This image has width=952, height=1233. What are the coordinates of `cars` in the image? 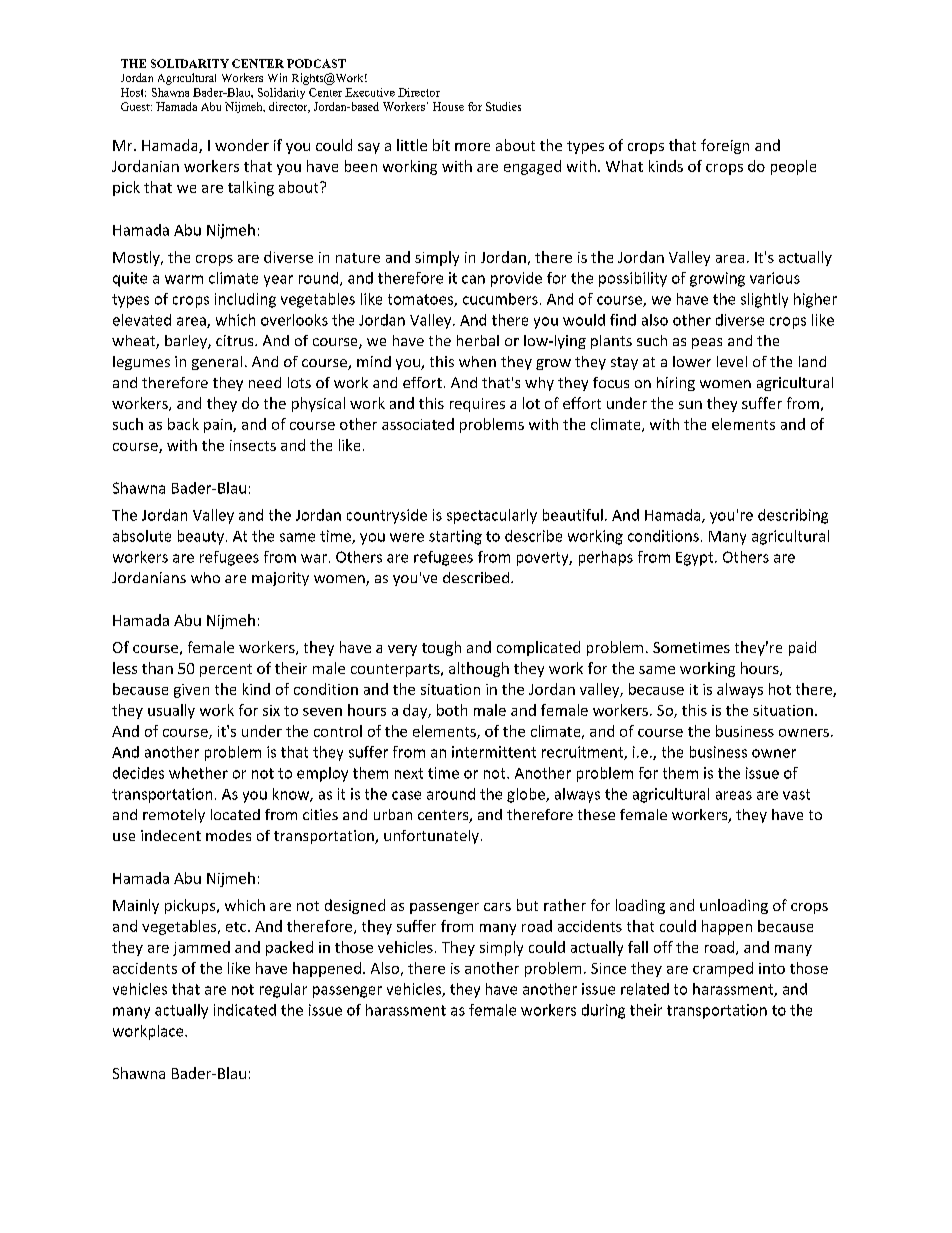 It's located at (497, 907).
